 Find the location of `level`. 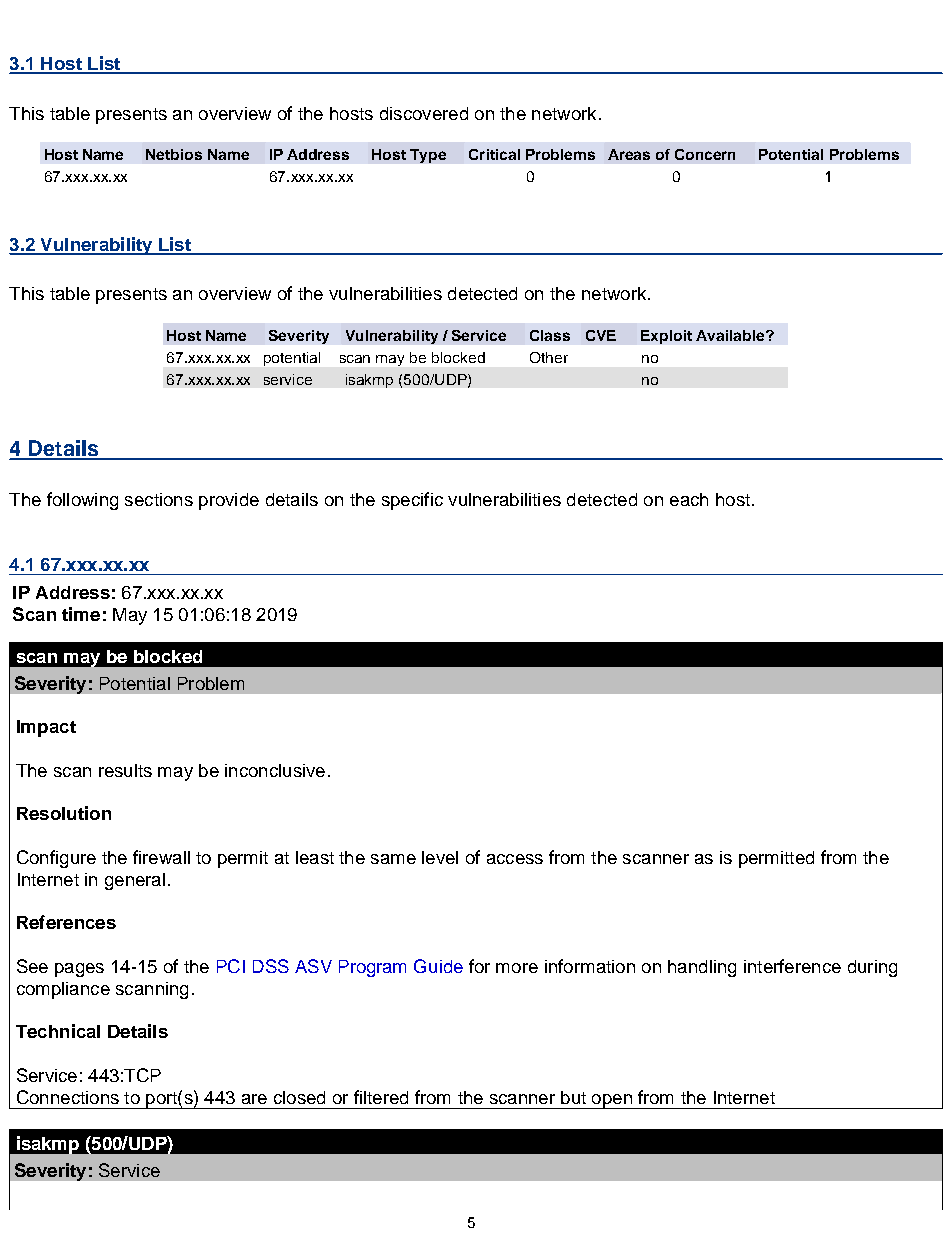

level is located at coordinates (440, 857).
